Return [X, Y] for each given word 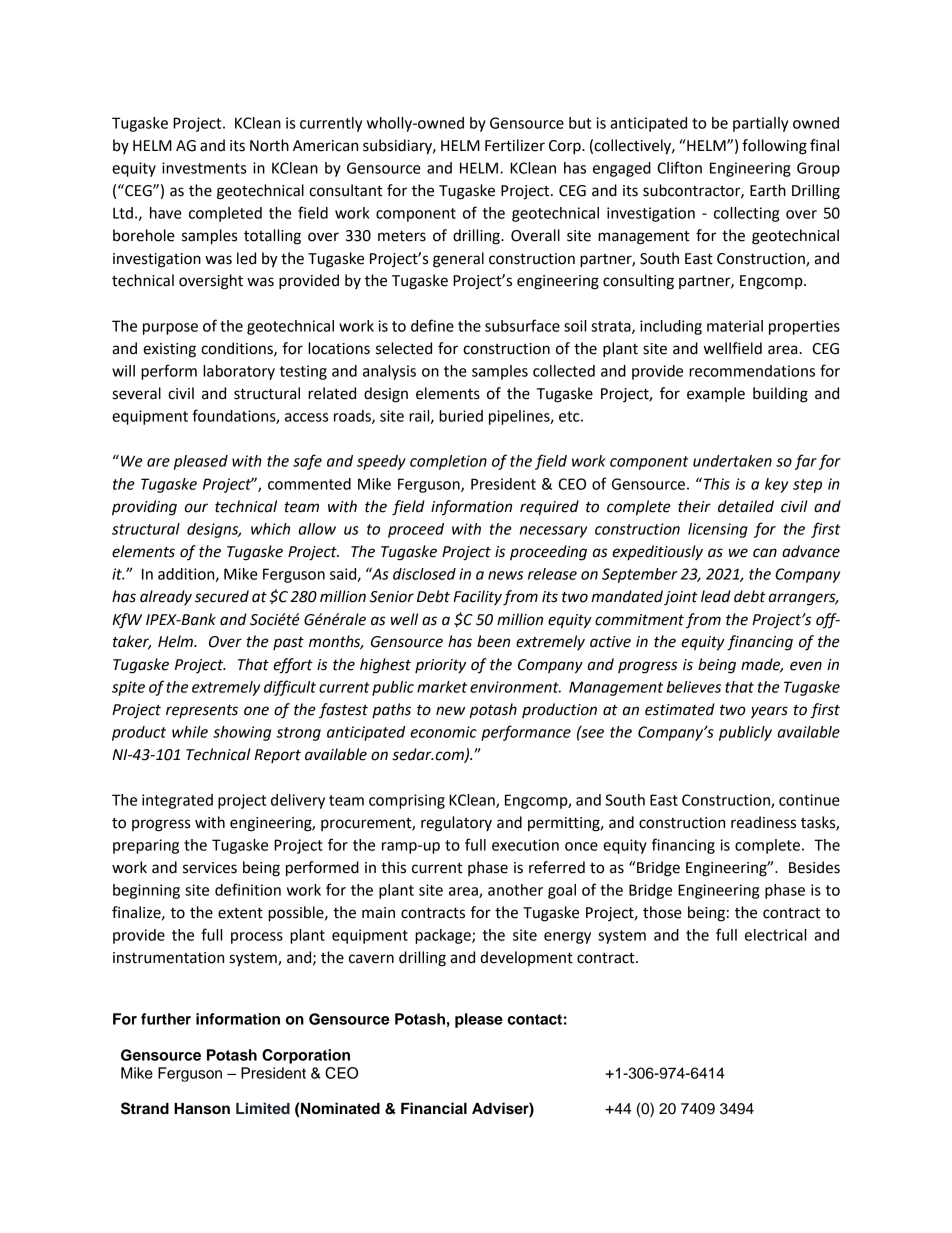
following [774, 147]
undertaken [732, 461]
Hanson [202, 1109]
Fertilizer [515, 145]
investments [204, 168]
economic [444, 732]
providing [144, 508]
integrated [177, 801]
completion [448, 462]
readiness [763, 822]
